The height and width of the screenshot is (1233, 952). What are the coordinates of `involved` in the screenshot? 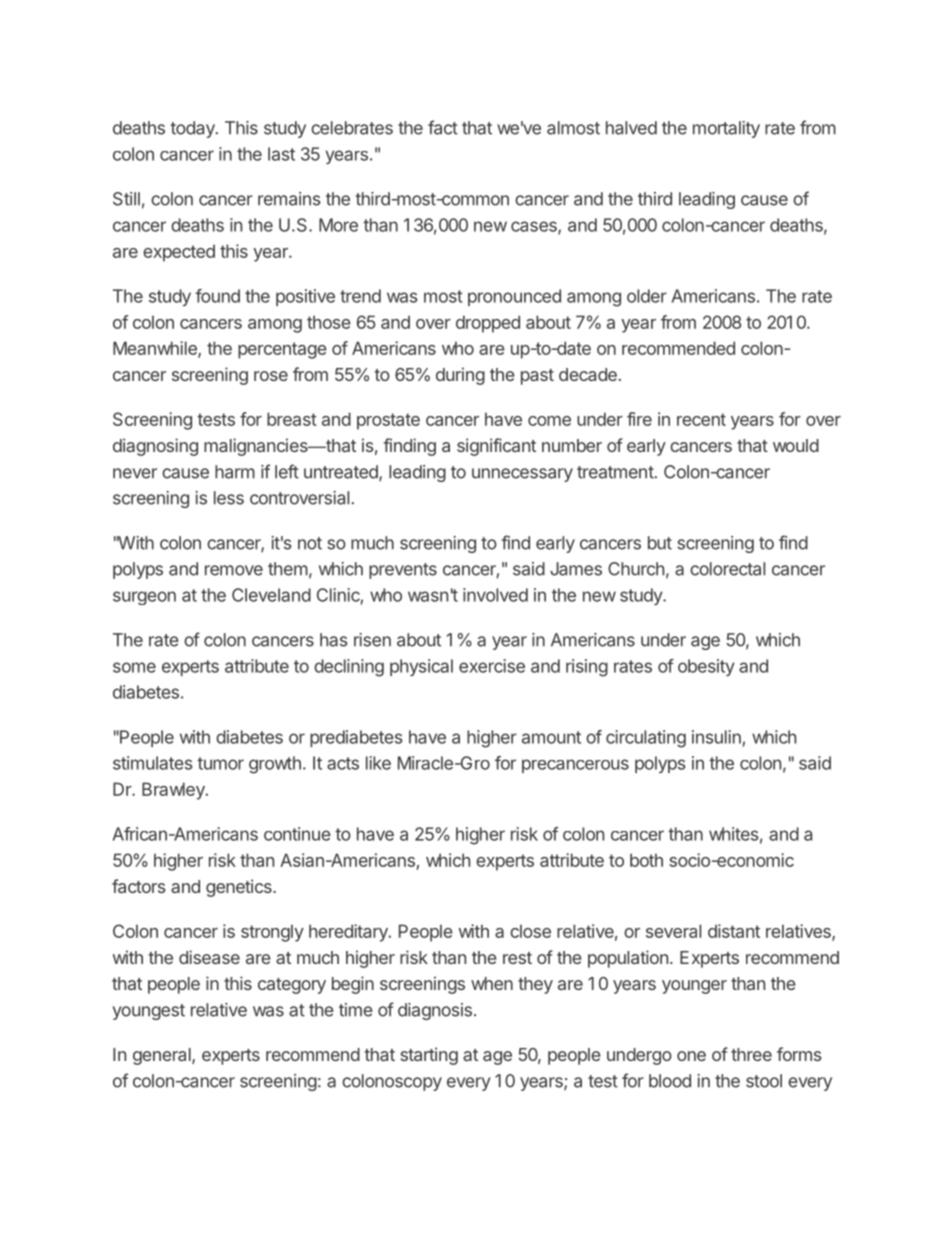 It's located at (495, 595).
